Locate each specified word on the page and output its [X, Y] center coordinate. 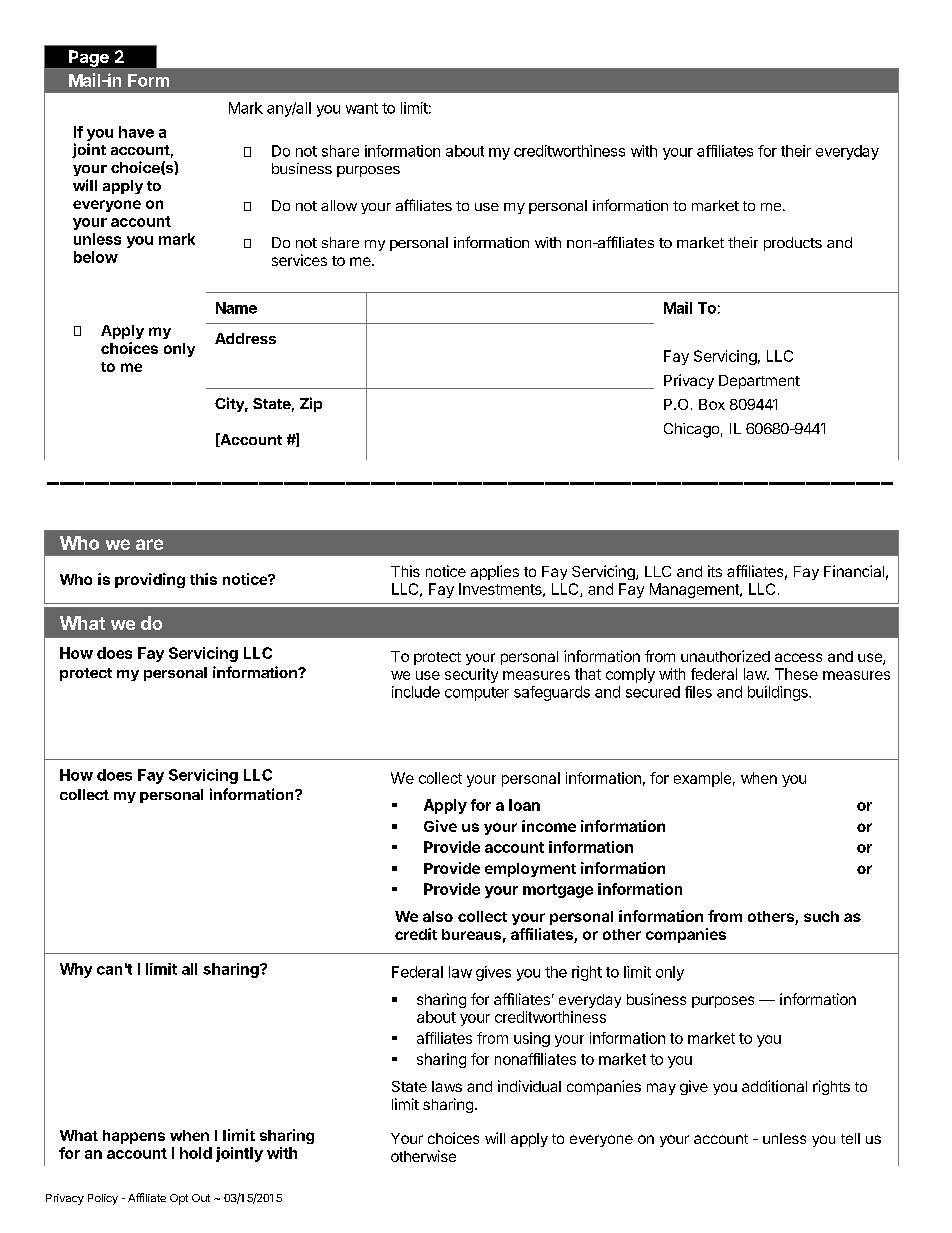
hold [196, 1153]
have [136, 132]
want [362, 108]
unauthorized [725, 656]
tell [850, 1138]
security [471, 675]
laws [447, 1086]
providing [150, 580]
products [793, 244]
